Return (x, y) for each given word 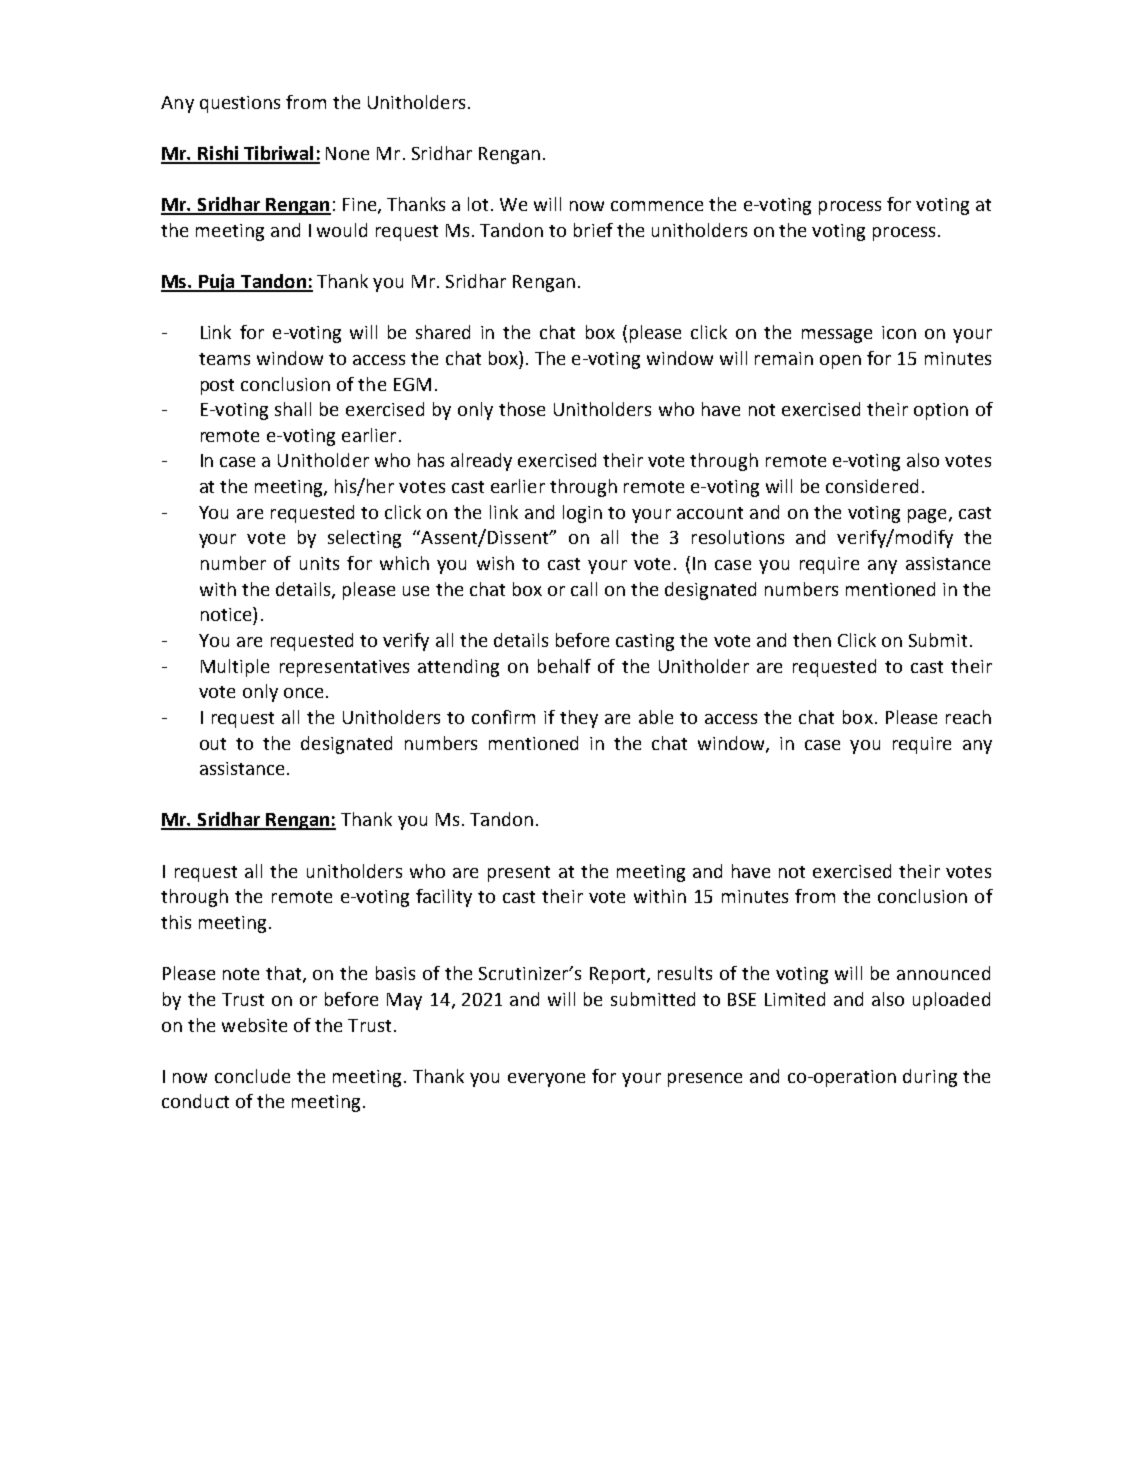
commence (657, 206)
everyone (546, 1080)
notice (227, 614)
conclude (252, 1076)
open (840, 362)
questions (240, 104)
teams (224, 359)
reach (968, 717)
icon (899, 332)
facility (444, 898)
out (213, 744)
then (812, 640)
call (584, 589)
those (522, 409)
